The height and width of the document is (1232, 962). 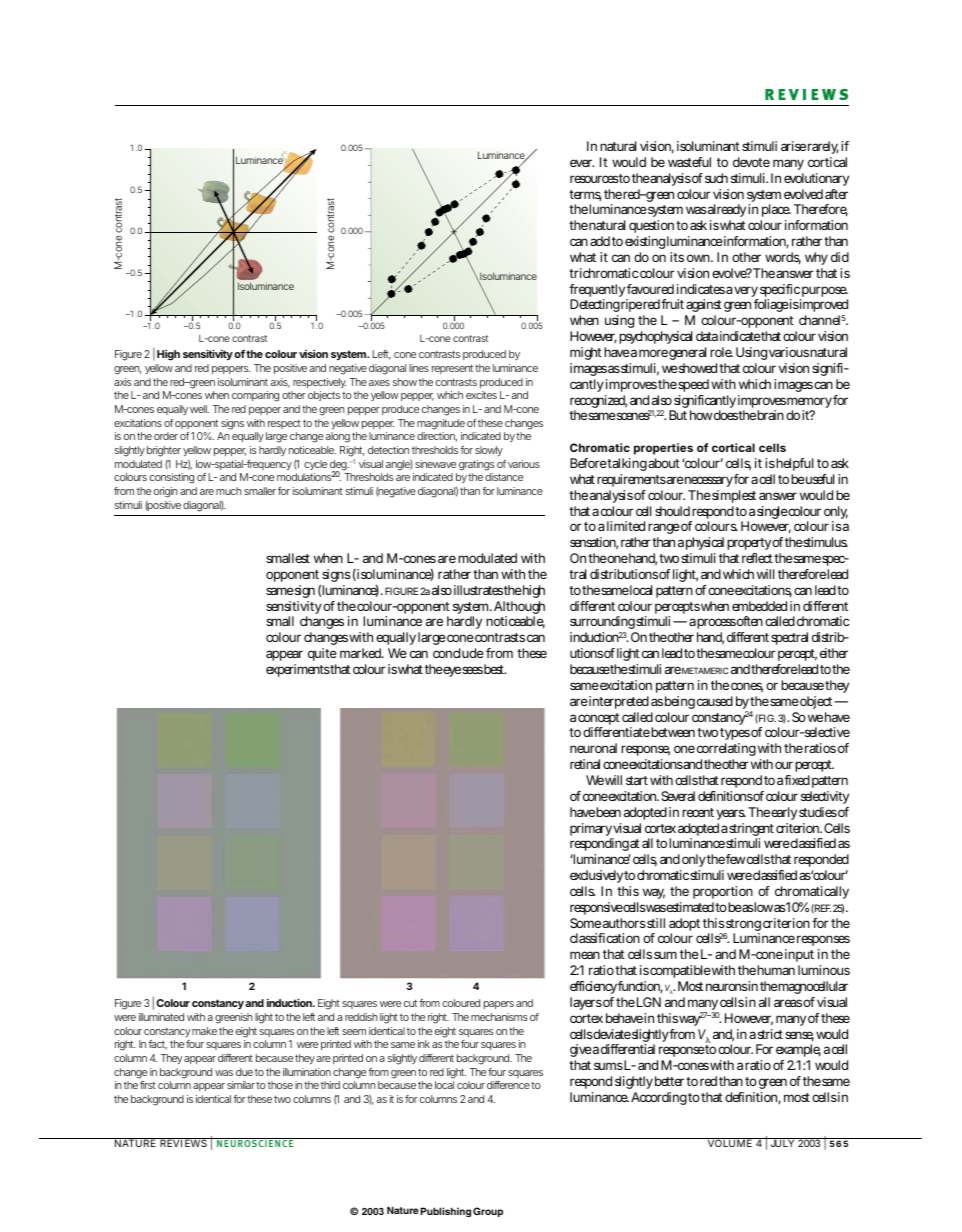 I want to click on similar, so click(x=242, y=1085).
